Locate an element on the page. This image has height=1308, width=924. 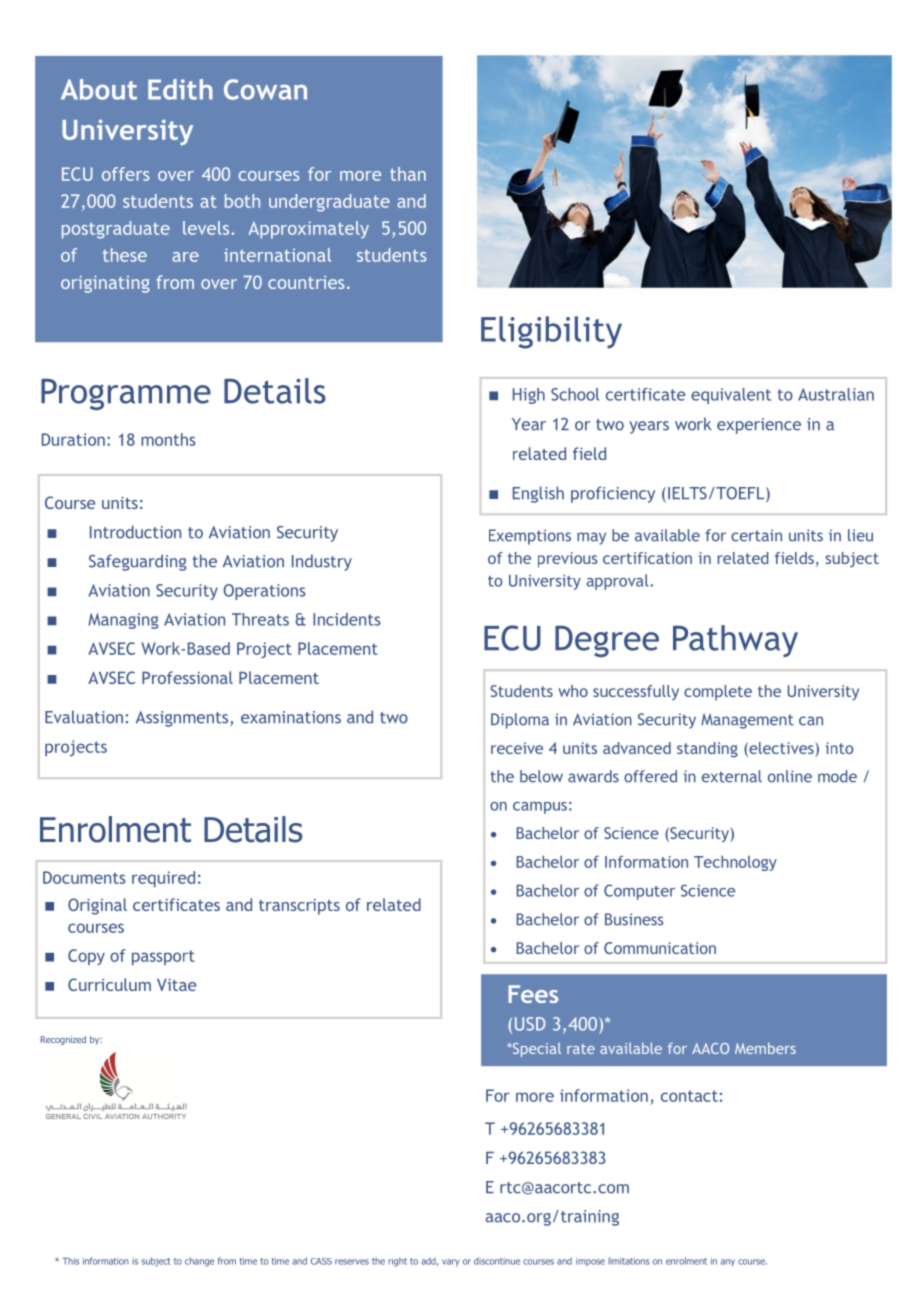
complete is located at coordinates (718, 693).
